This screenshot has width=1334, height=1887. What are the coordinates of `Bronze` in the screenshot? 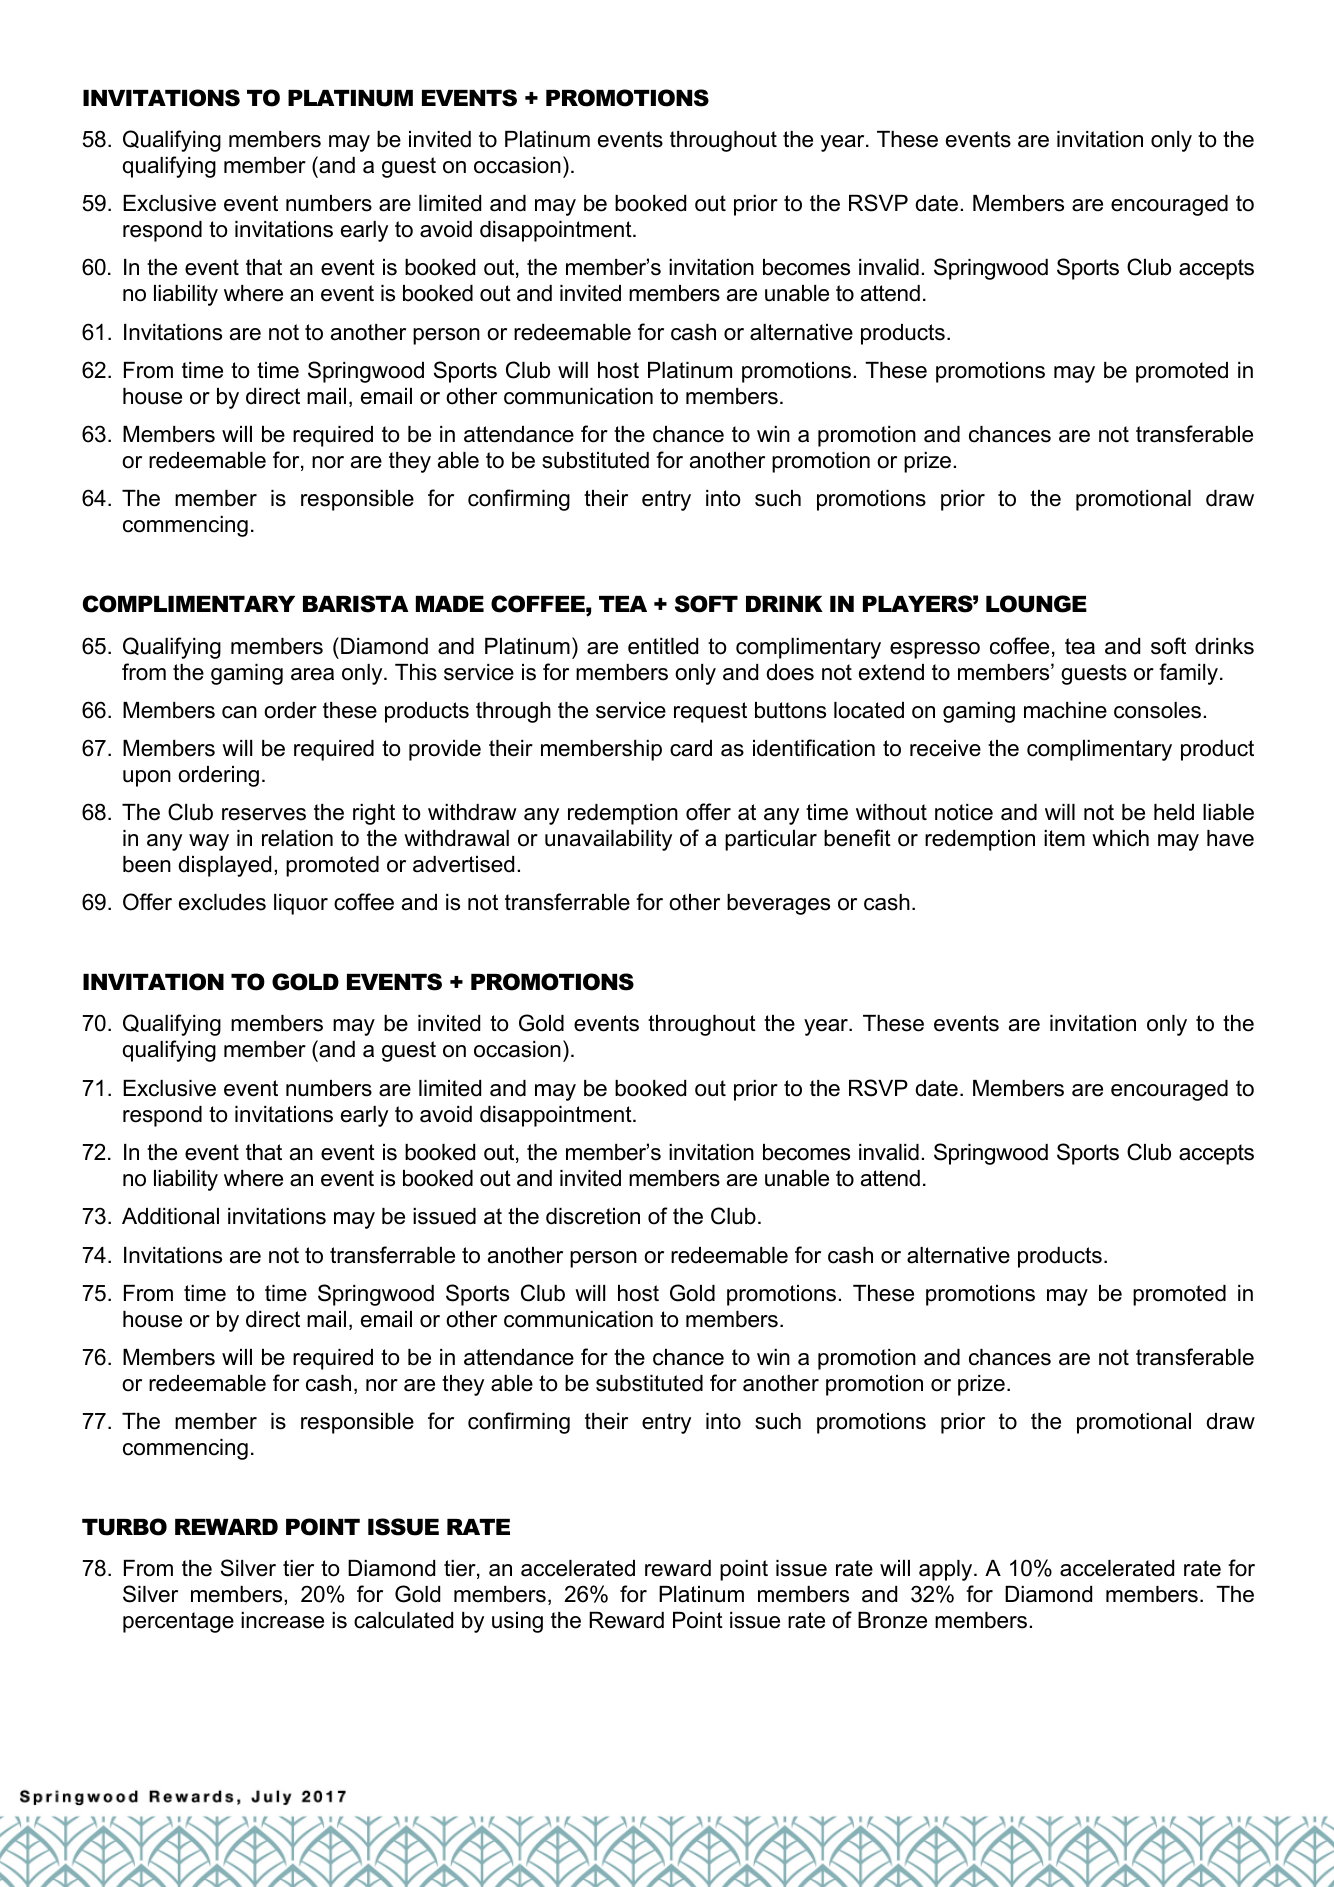 It's located at (892, 1620).
